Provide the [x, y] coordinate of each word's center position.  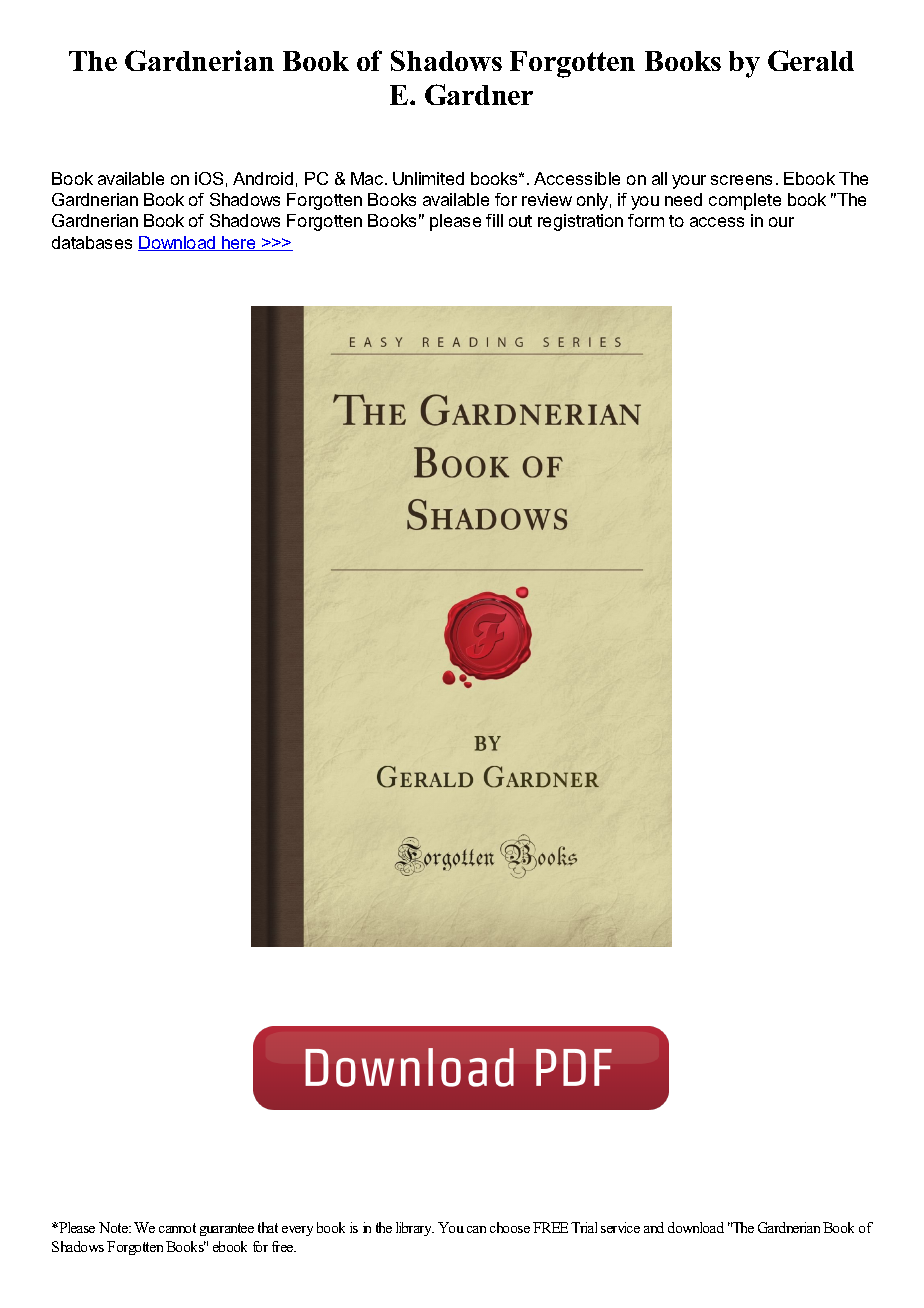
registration [580, 222]
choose [510, 1227]
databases [92, 242]
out [520, 221]
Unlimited [428, 178]
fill [494, 220]
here [239, 243]
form [646, 220]
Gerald [811, 60]
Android [263, 178]
